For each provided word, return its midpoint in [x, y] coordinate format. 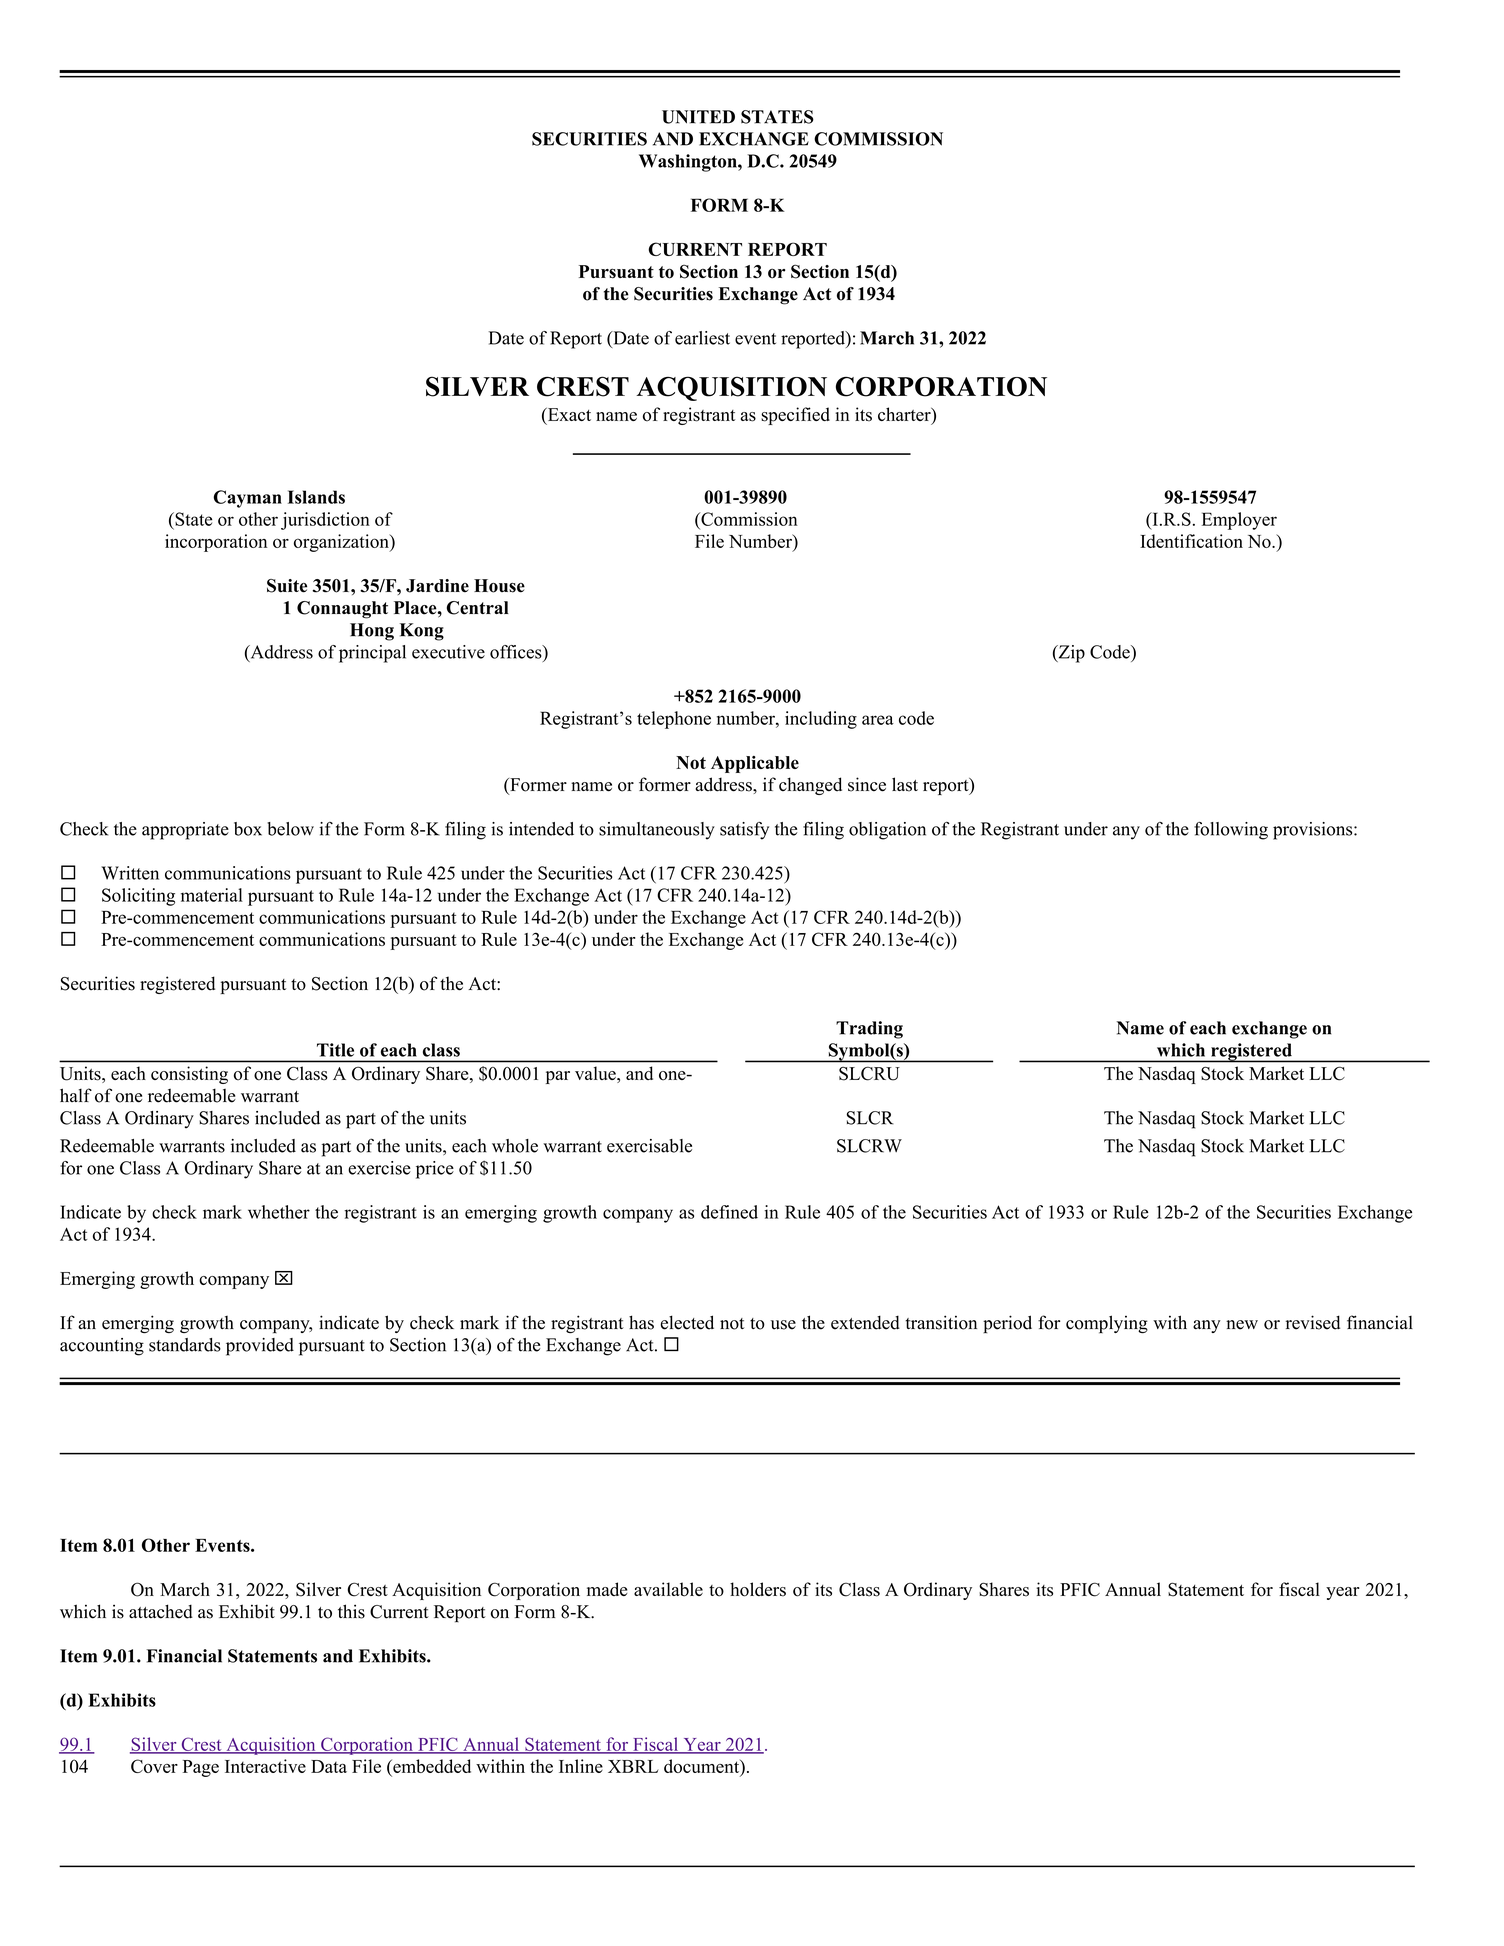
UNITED [698, 117]
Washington [689, 163]
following [1231, 831]
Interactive [265, 1766]
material [212, 895]
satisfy [744, 831]
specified [795, 416]
